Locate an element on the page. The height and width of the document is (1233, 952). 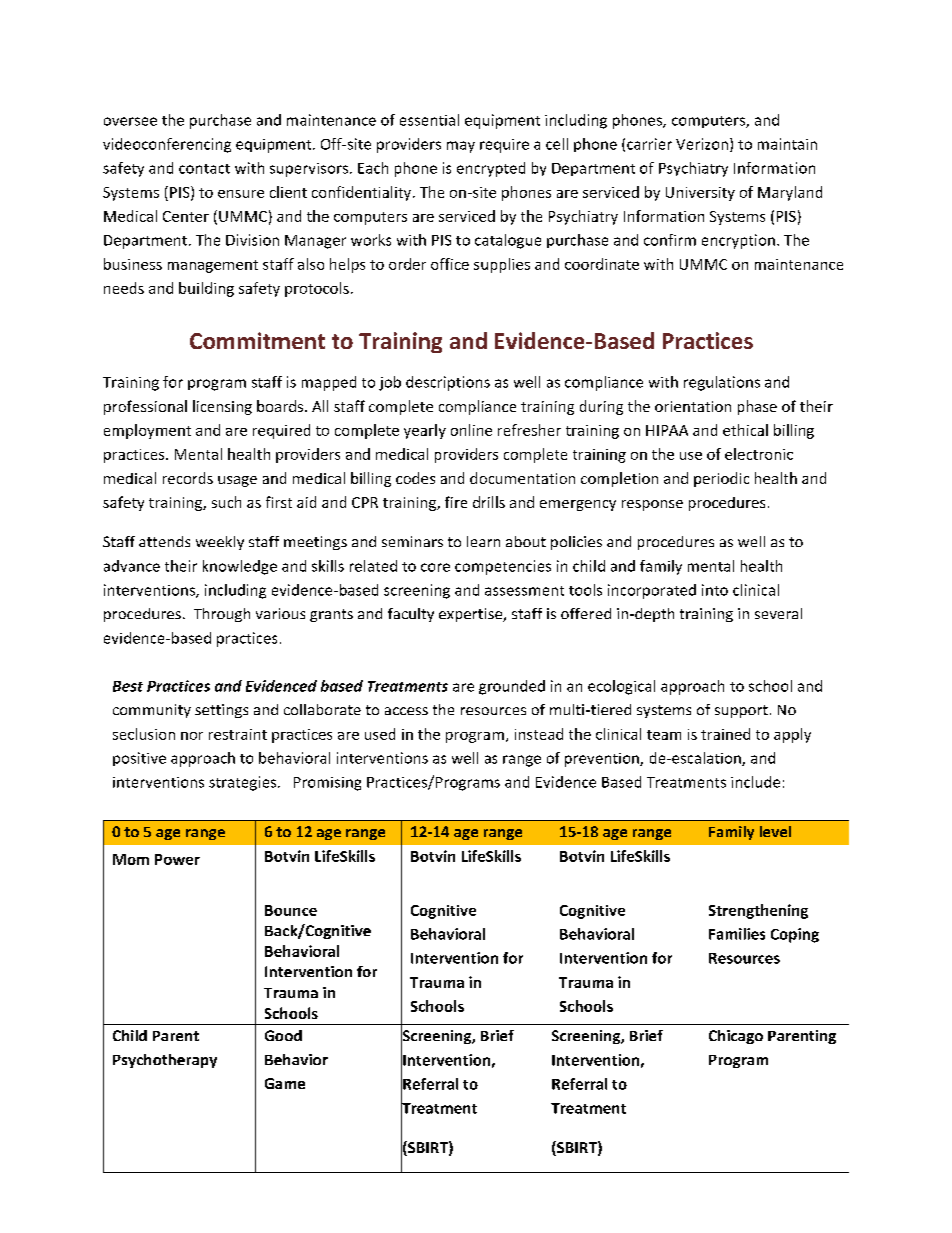
faculty is located at coordinates (411, 615).
